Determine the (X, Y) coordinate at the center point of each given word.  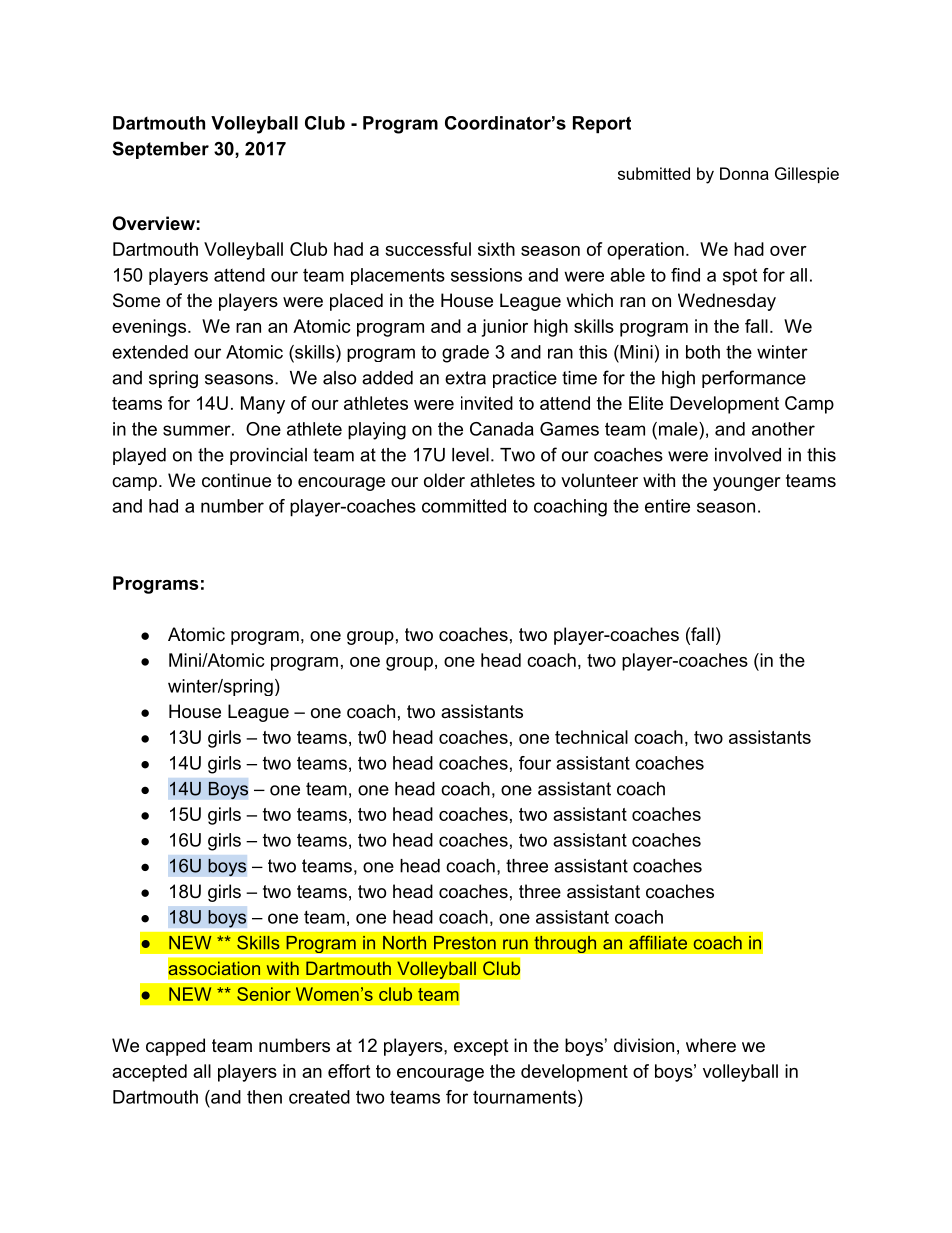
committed (464, 506)
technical (591, 737)
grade (465, 354)
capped (175, 1047)
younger (747, 484)
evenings (149, 328)
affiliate (658, 942)
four (535, 763)
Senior (264, 994)
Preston (465, 943)
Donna (744, 173)
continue (236, 480)
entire (667, 506)
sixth (496, 249)
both (703, 352)
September (160, 150)
